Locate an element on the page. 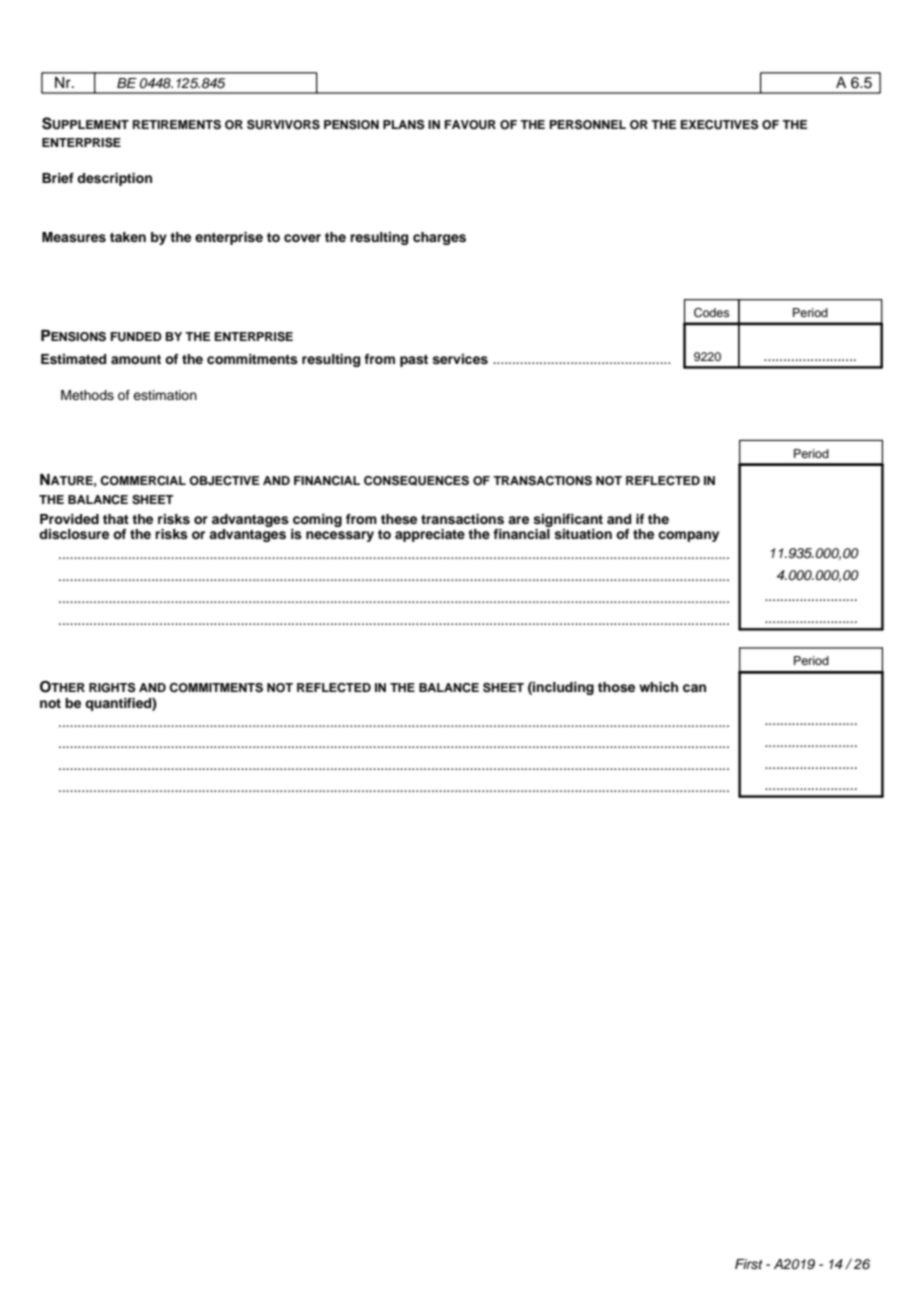 The width and height of the document is (924, 1308). PLANS is located at coordinates (404, 125).
